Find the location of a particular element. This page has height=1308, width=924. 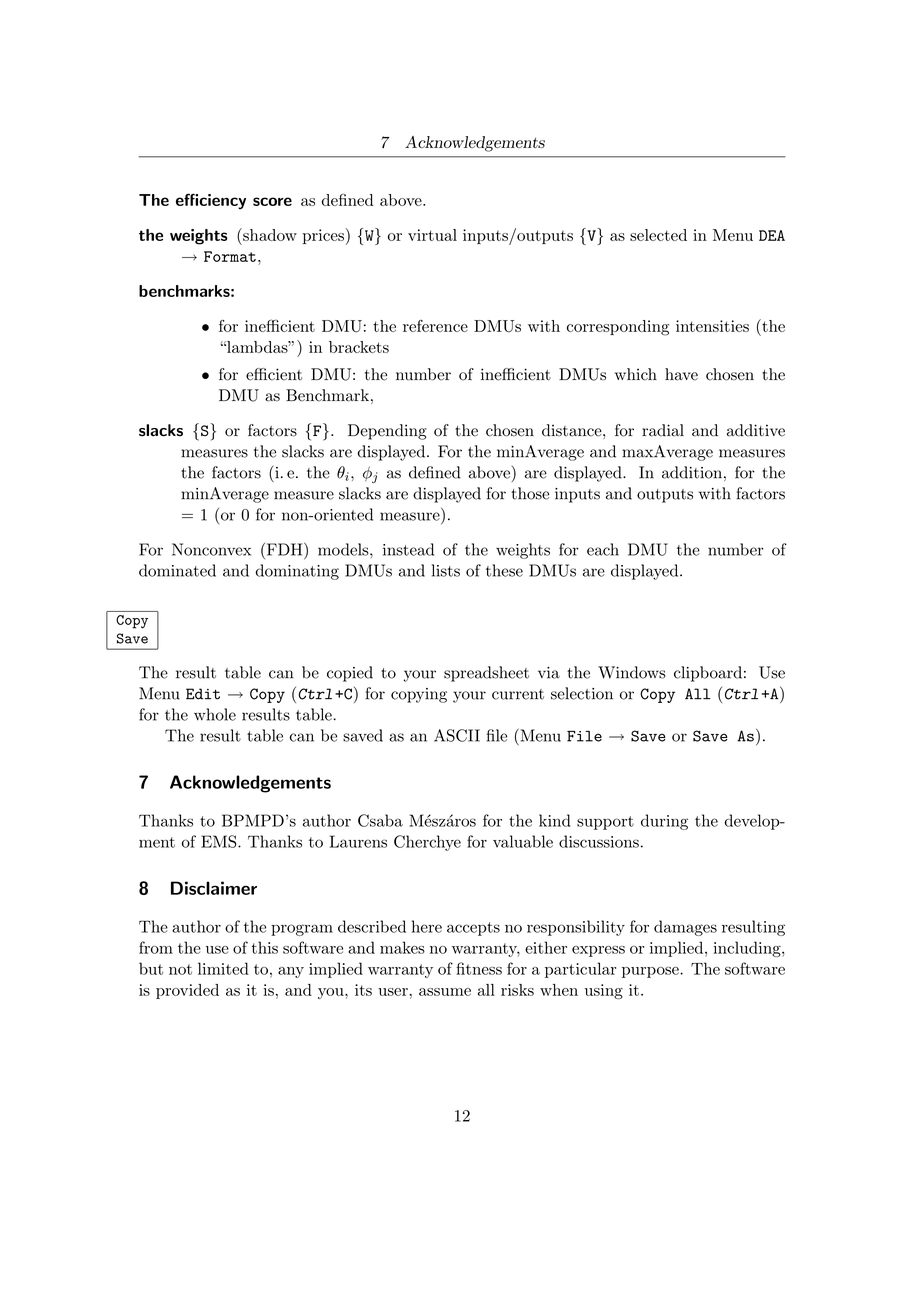

reference is located at coordinates (435, 326).
